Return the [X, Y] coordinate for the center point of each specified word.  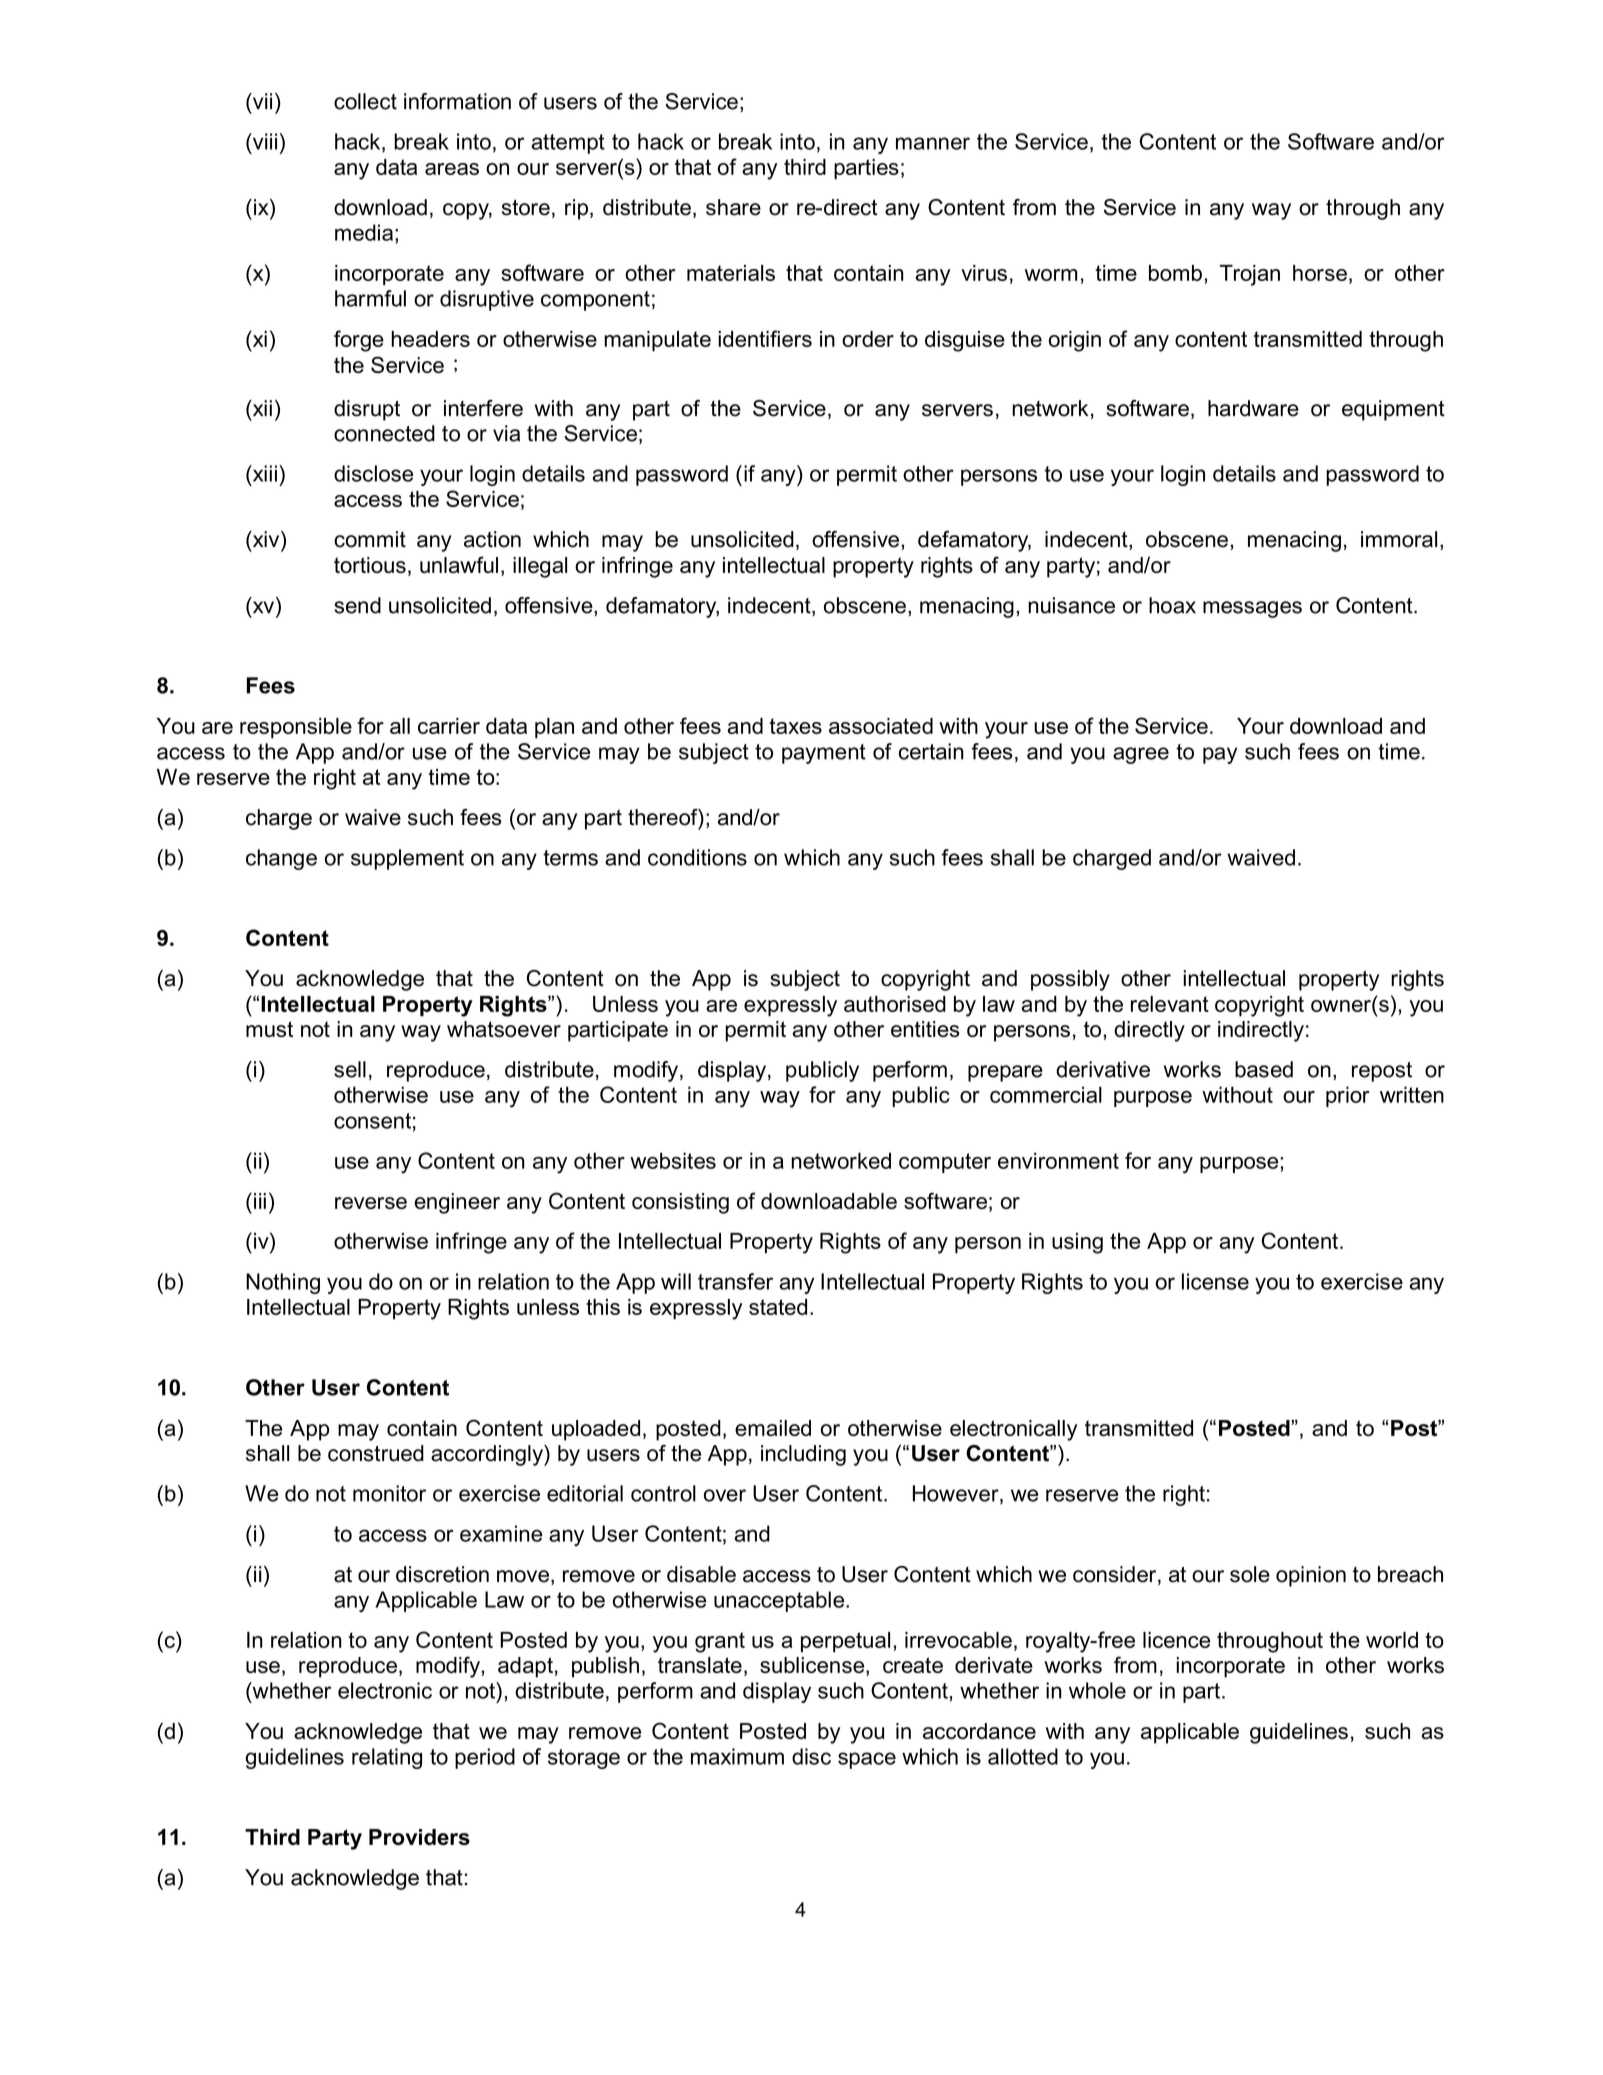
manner [933, 143]
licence [1176, 1640]
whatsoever [504, 1029]
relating [387, 1758]
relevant [1170, 1004]
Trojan [1250, 275]
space [867, 1760]
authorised [895, 1004]
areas [452, 169]
